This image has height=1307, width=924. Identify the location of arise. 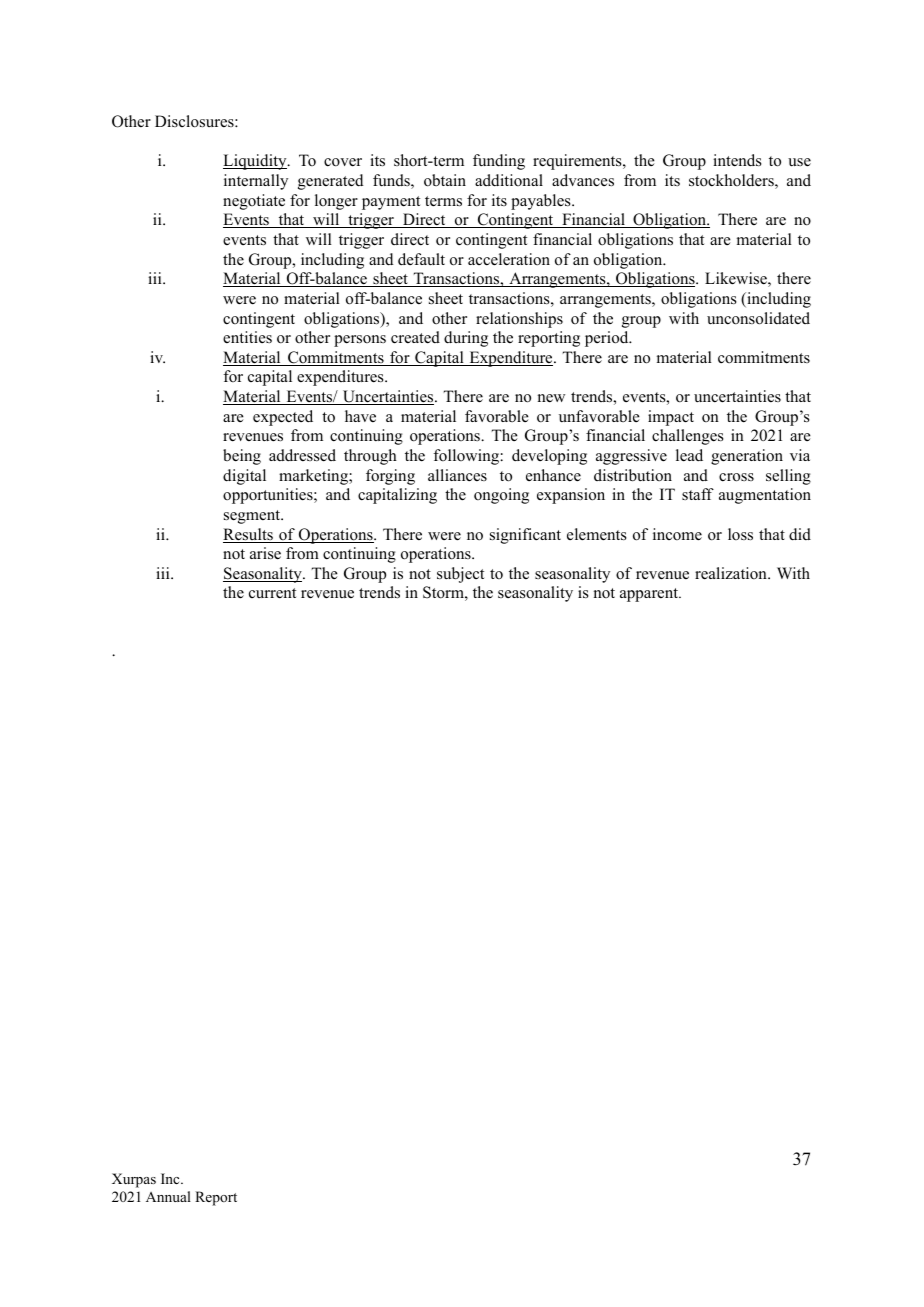
(265, 553).
